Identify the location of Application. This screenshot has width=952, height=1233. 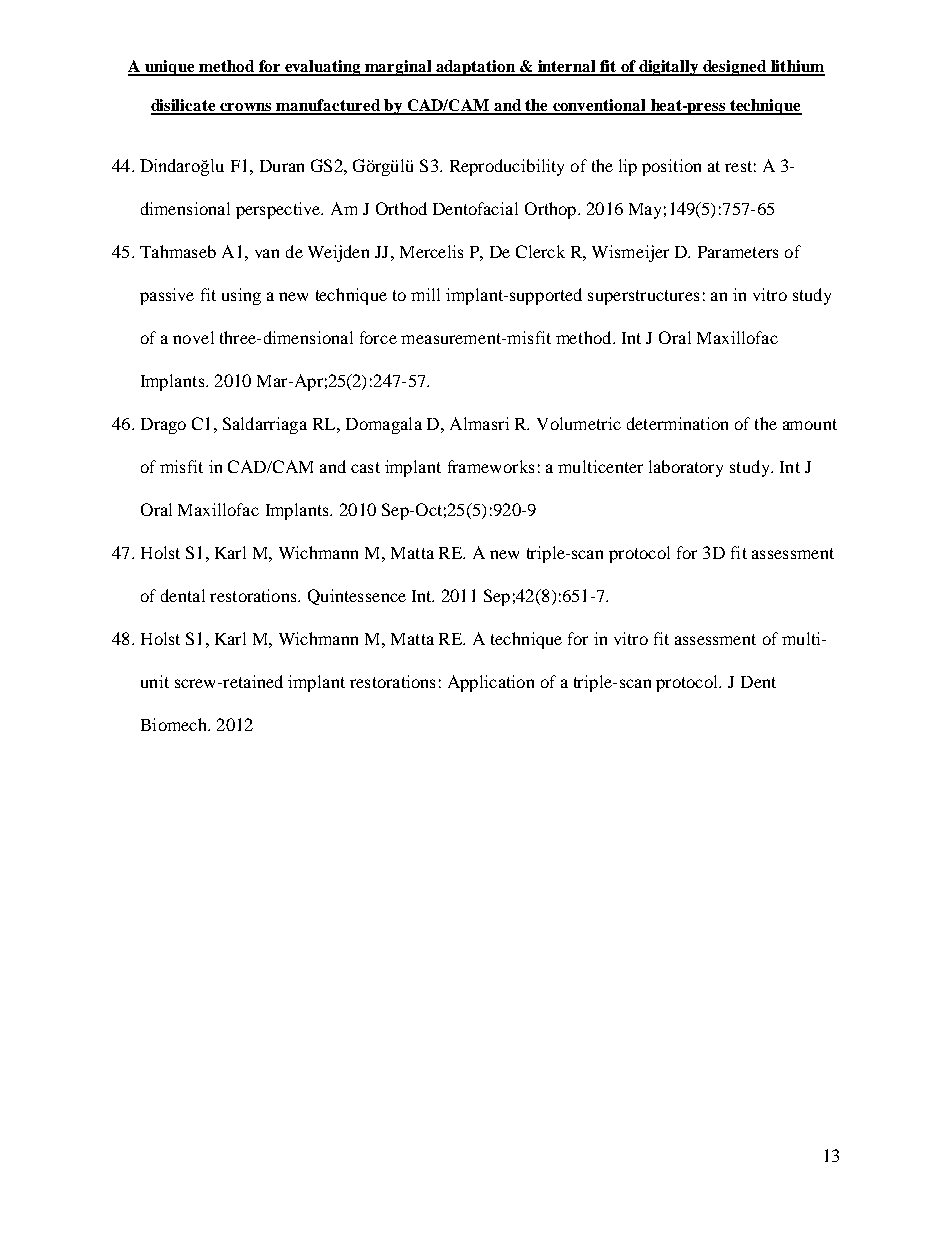
(491, 683).
